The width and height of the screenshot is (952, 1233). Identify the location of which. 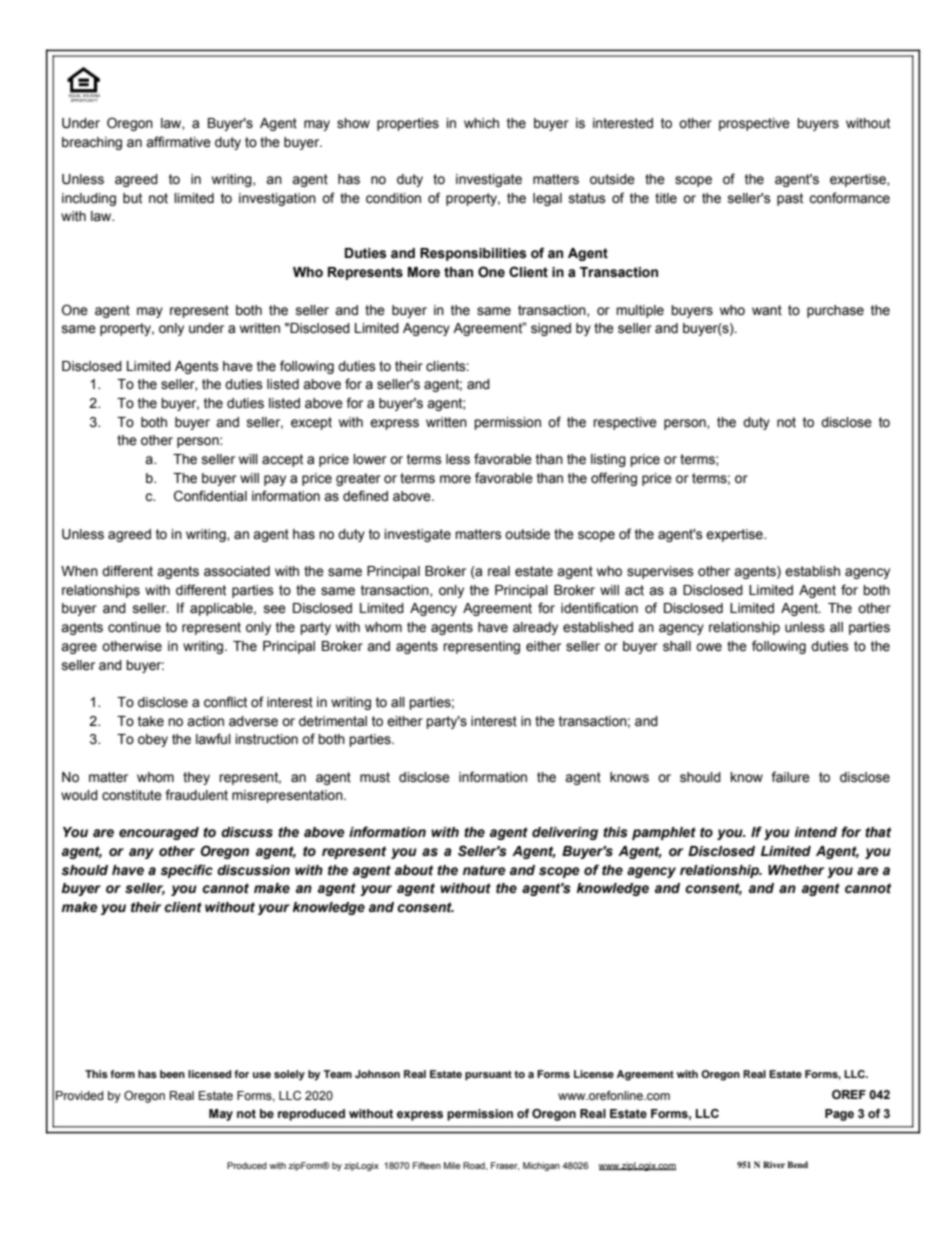
(481, 123).
